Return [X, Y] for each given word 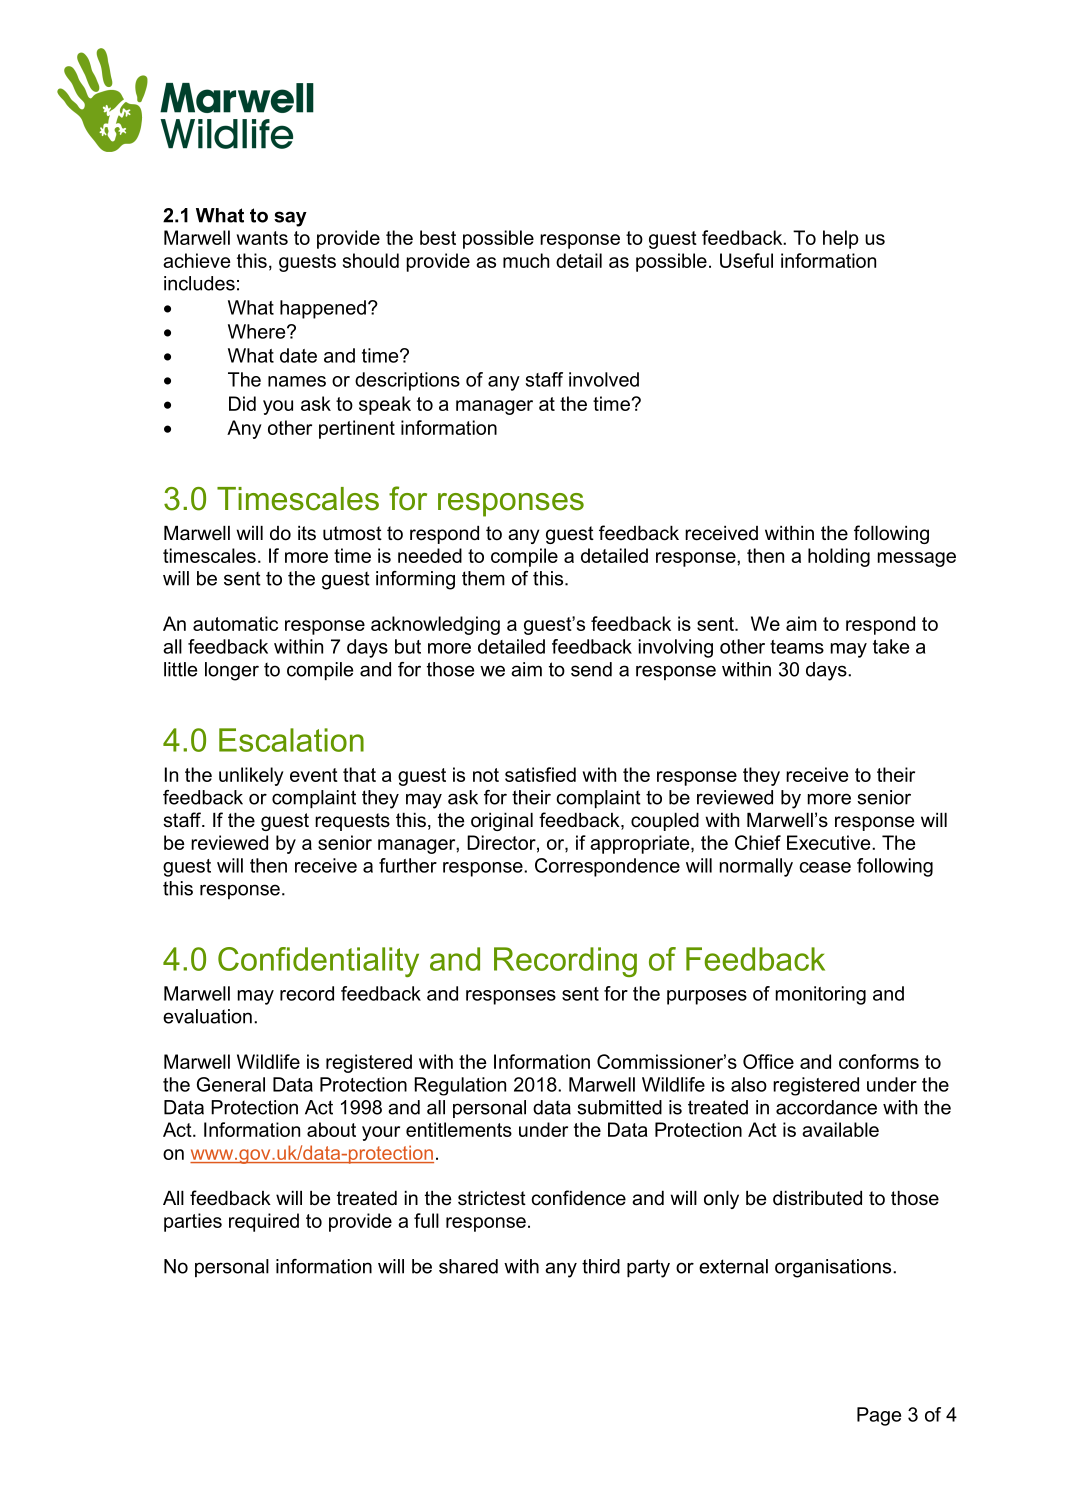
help [841, 239]
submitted [619, 1107]
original [502, 822]
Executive [830, 842]
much [526, 260]
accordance [826, 1107]
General [231, 1084]
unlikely [251, 776]
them [483, 578]
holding [839, 557]
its [307, 533]
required [264, 1222]
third [601, 1266]
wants [262, 238]
